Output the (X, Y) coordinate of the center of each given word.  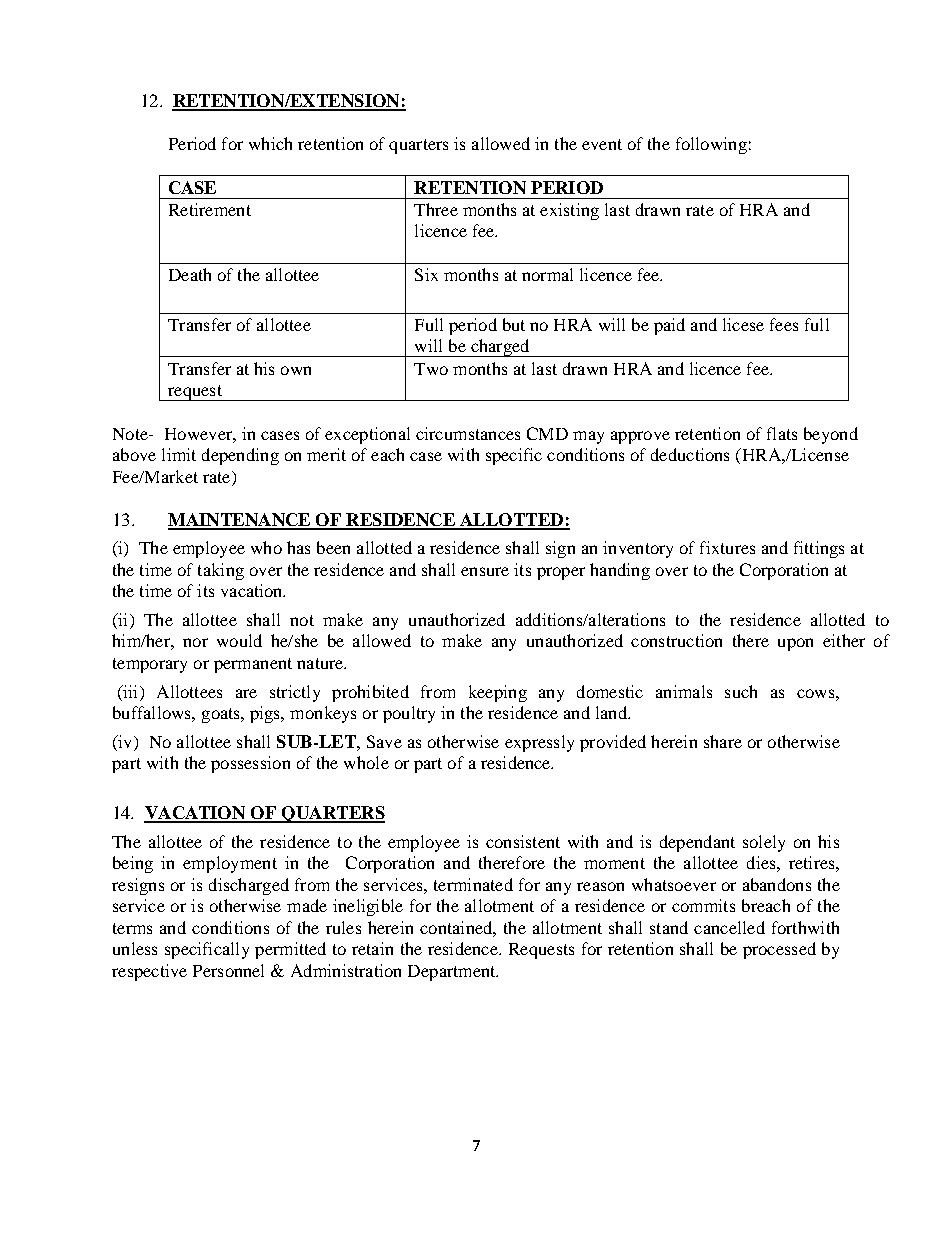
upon (795, 644)
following (711, 145)
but (514, 324)
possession (250, 764)
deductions (690, 454)
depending (240, 456)
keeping (498, 693)
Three (436, 209)
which (270, 143)
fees (784, 324)
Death (190, 274)
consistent (523, 841)
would (239, 640)
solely (764, 843)
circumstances (468, 433)
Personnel (228, 970)
